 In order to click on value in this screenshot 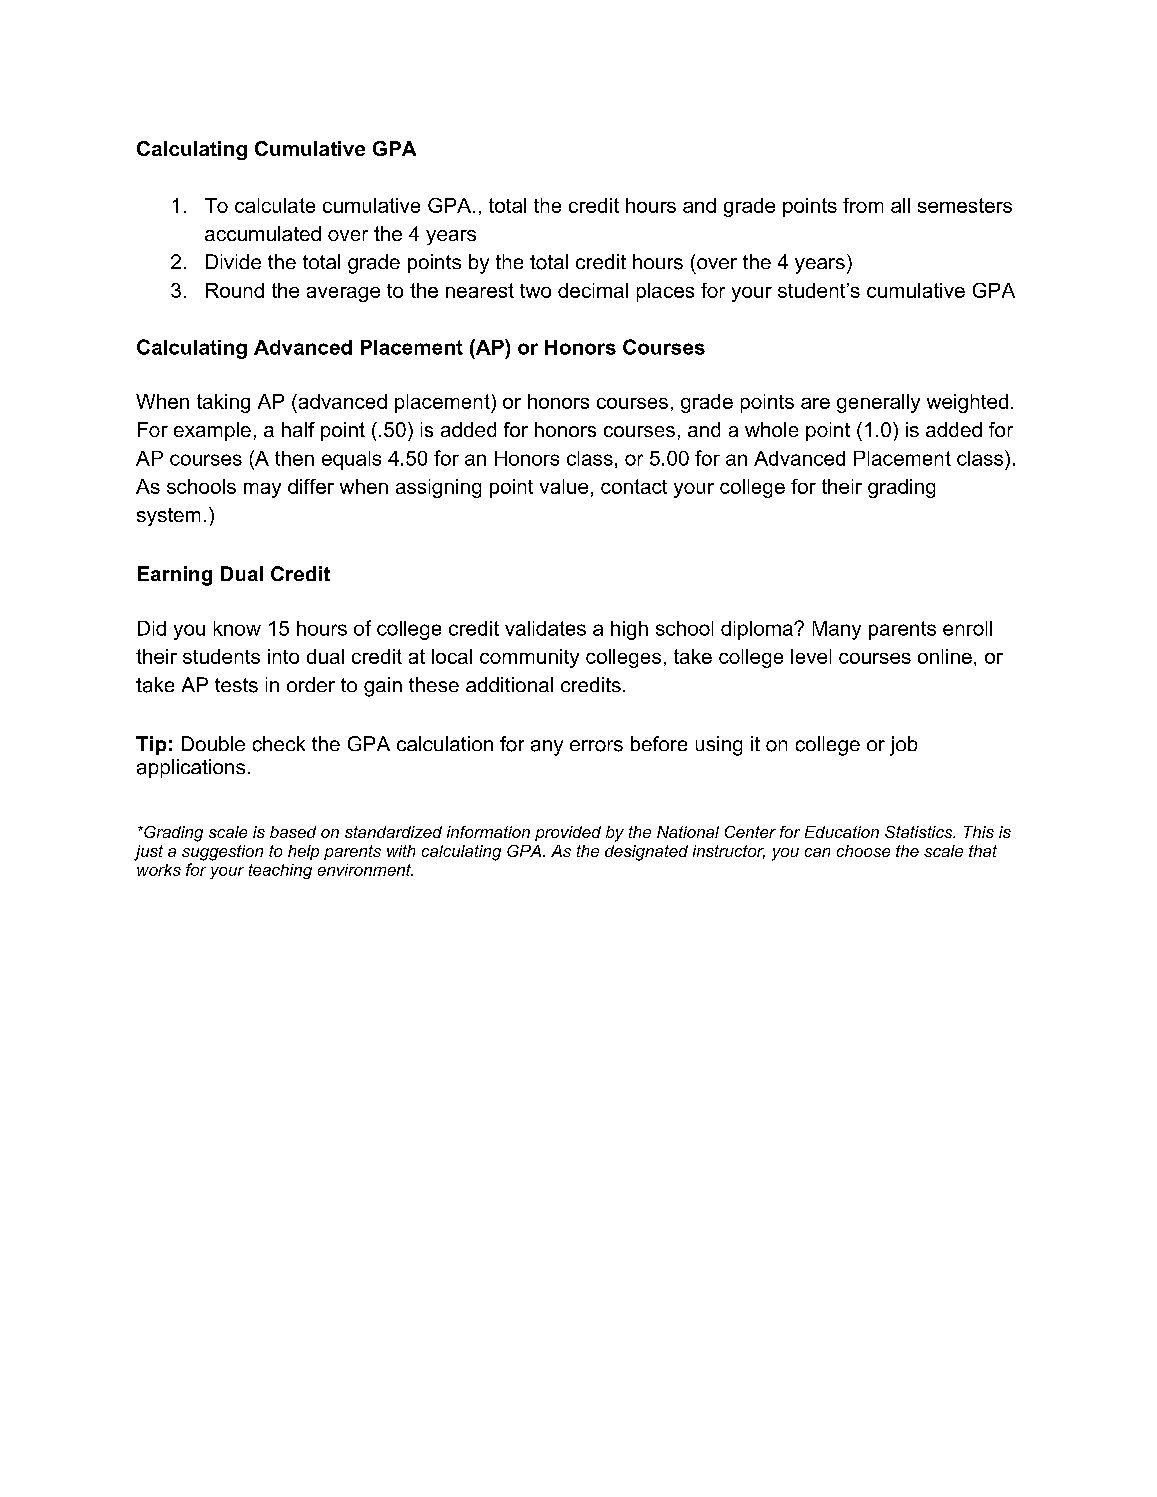, I will do `click(564, 486)`.
